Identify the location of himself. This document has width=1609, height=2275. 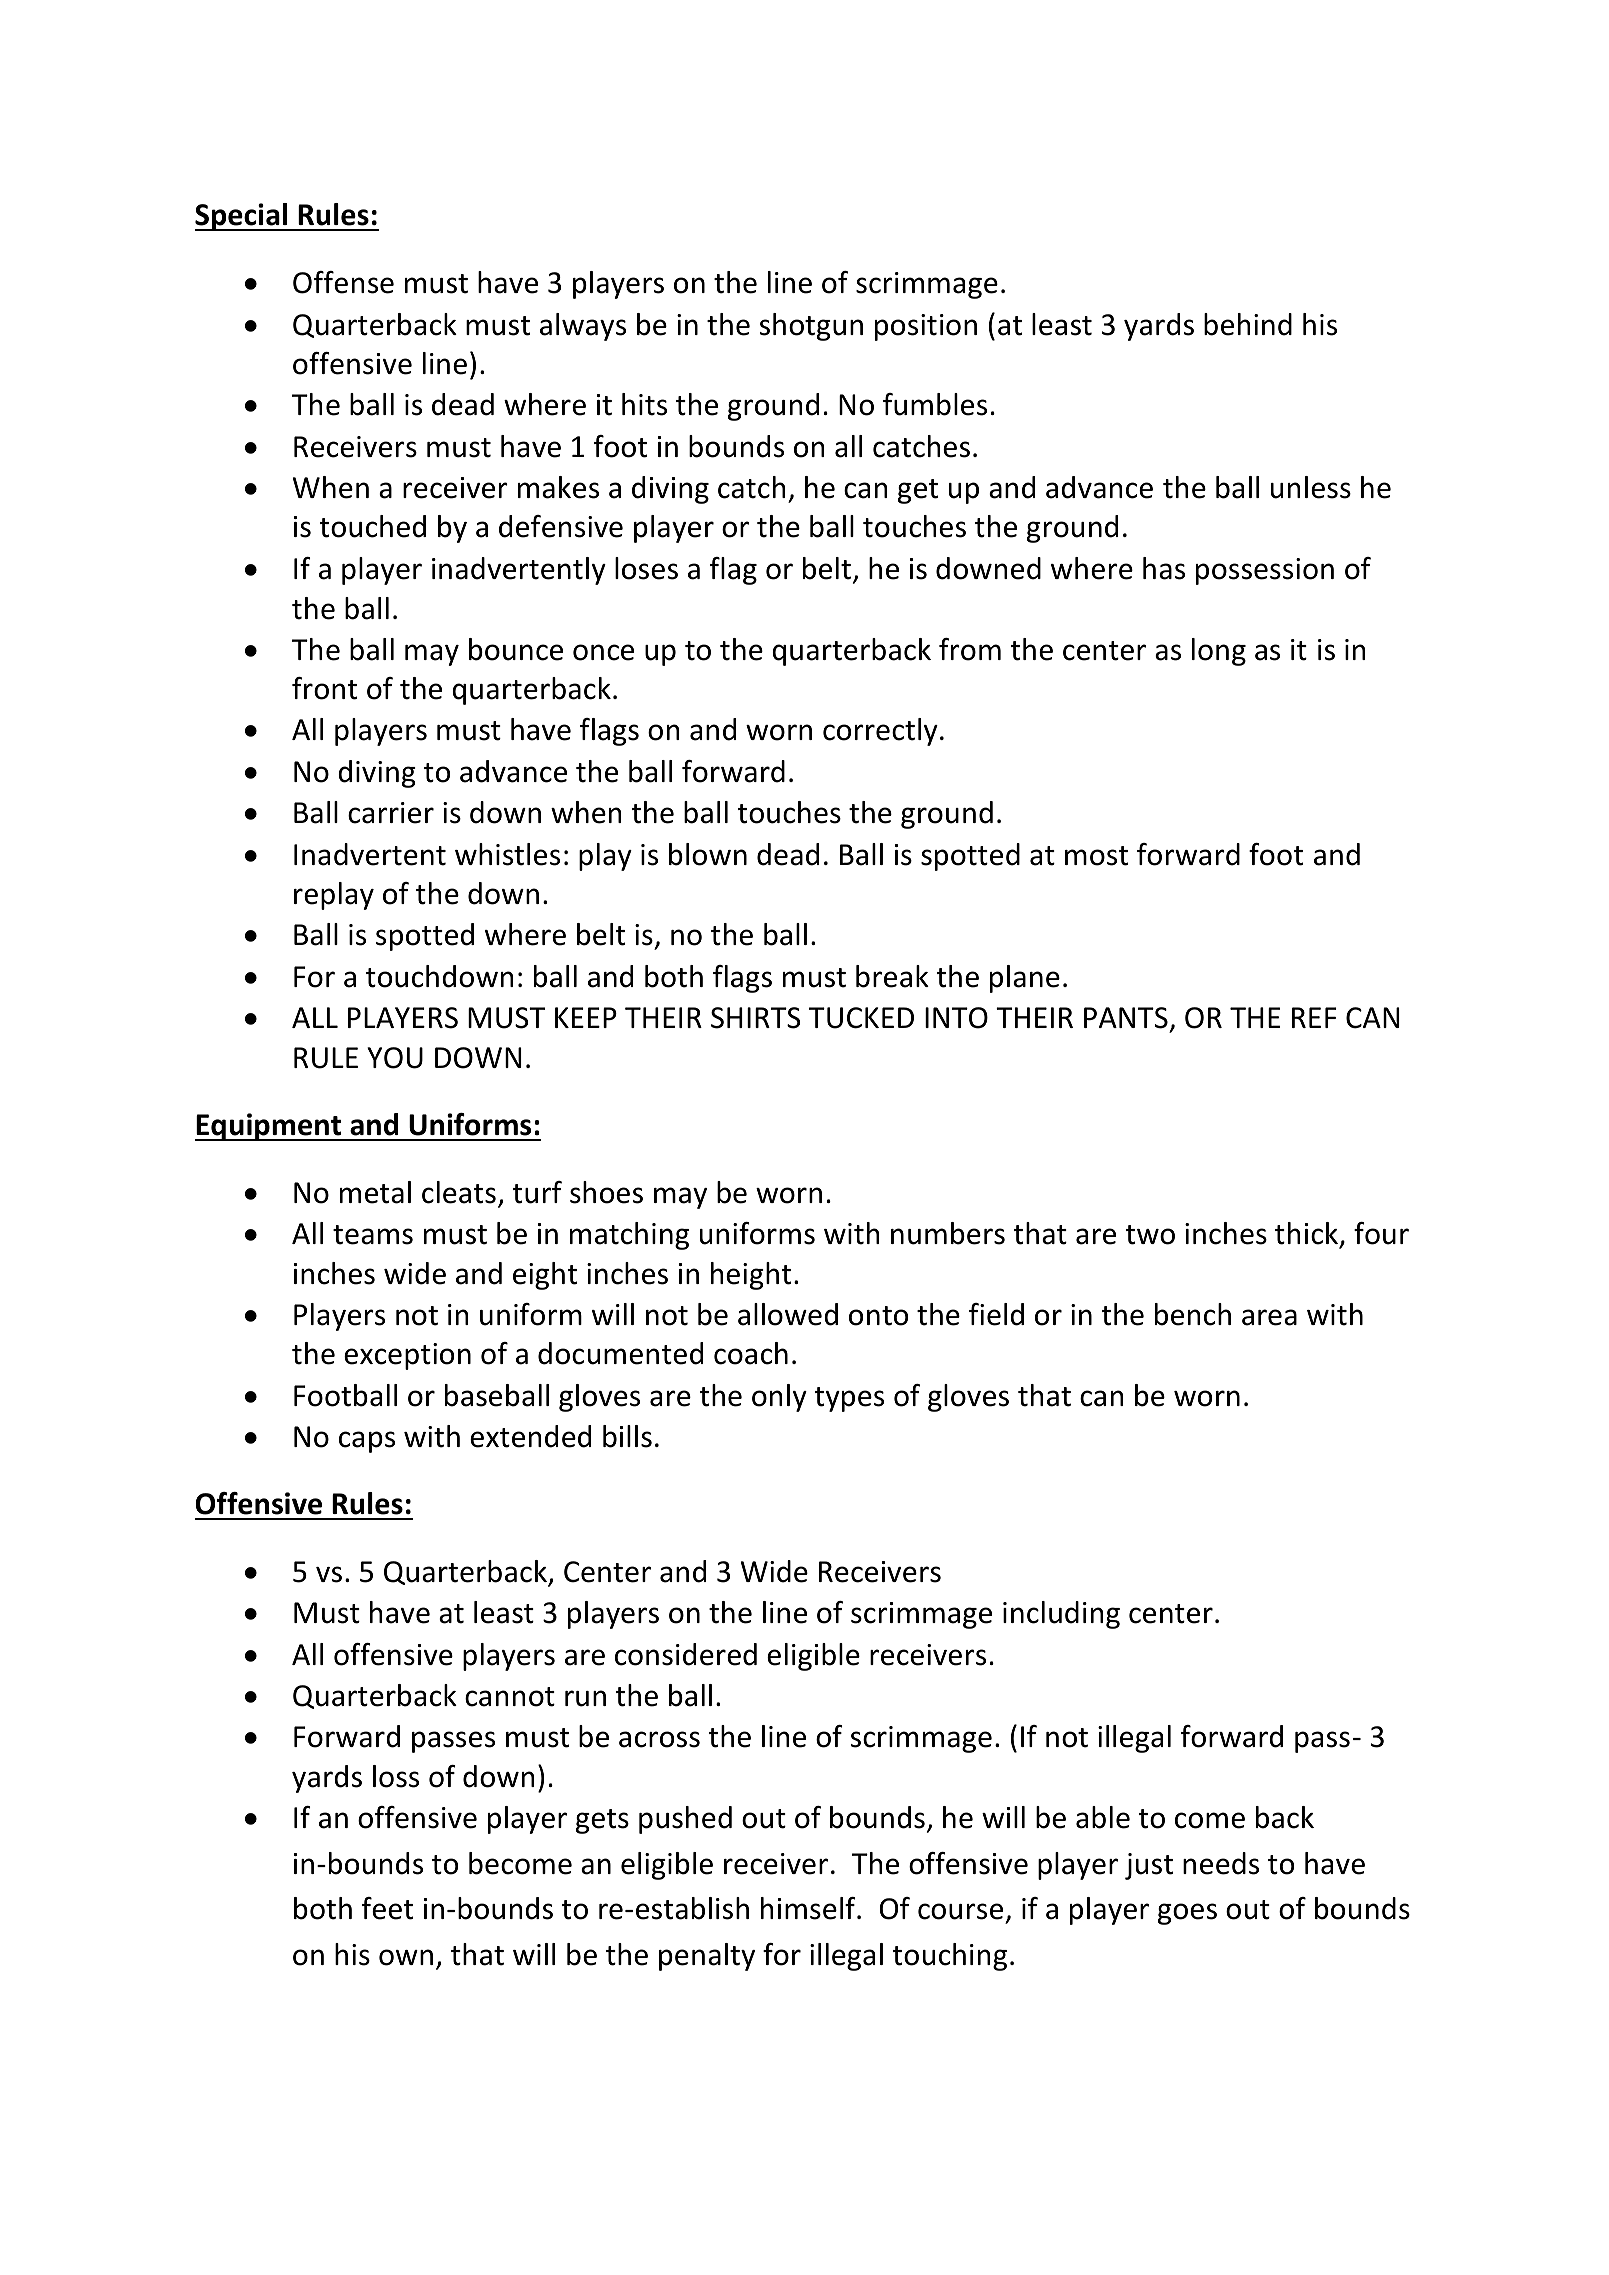
(809, 1908).
